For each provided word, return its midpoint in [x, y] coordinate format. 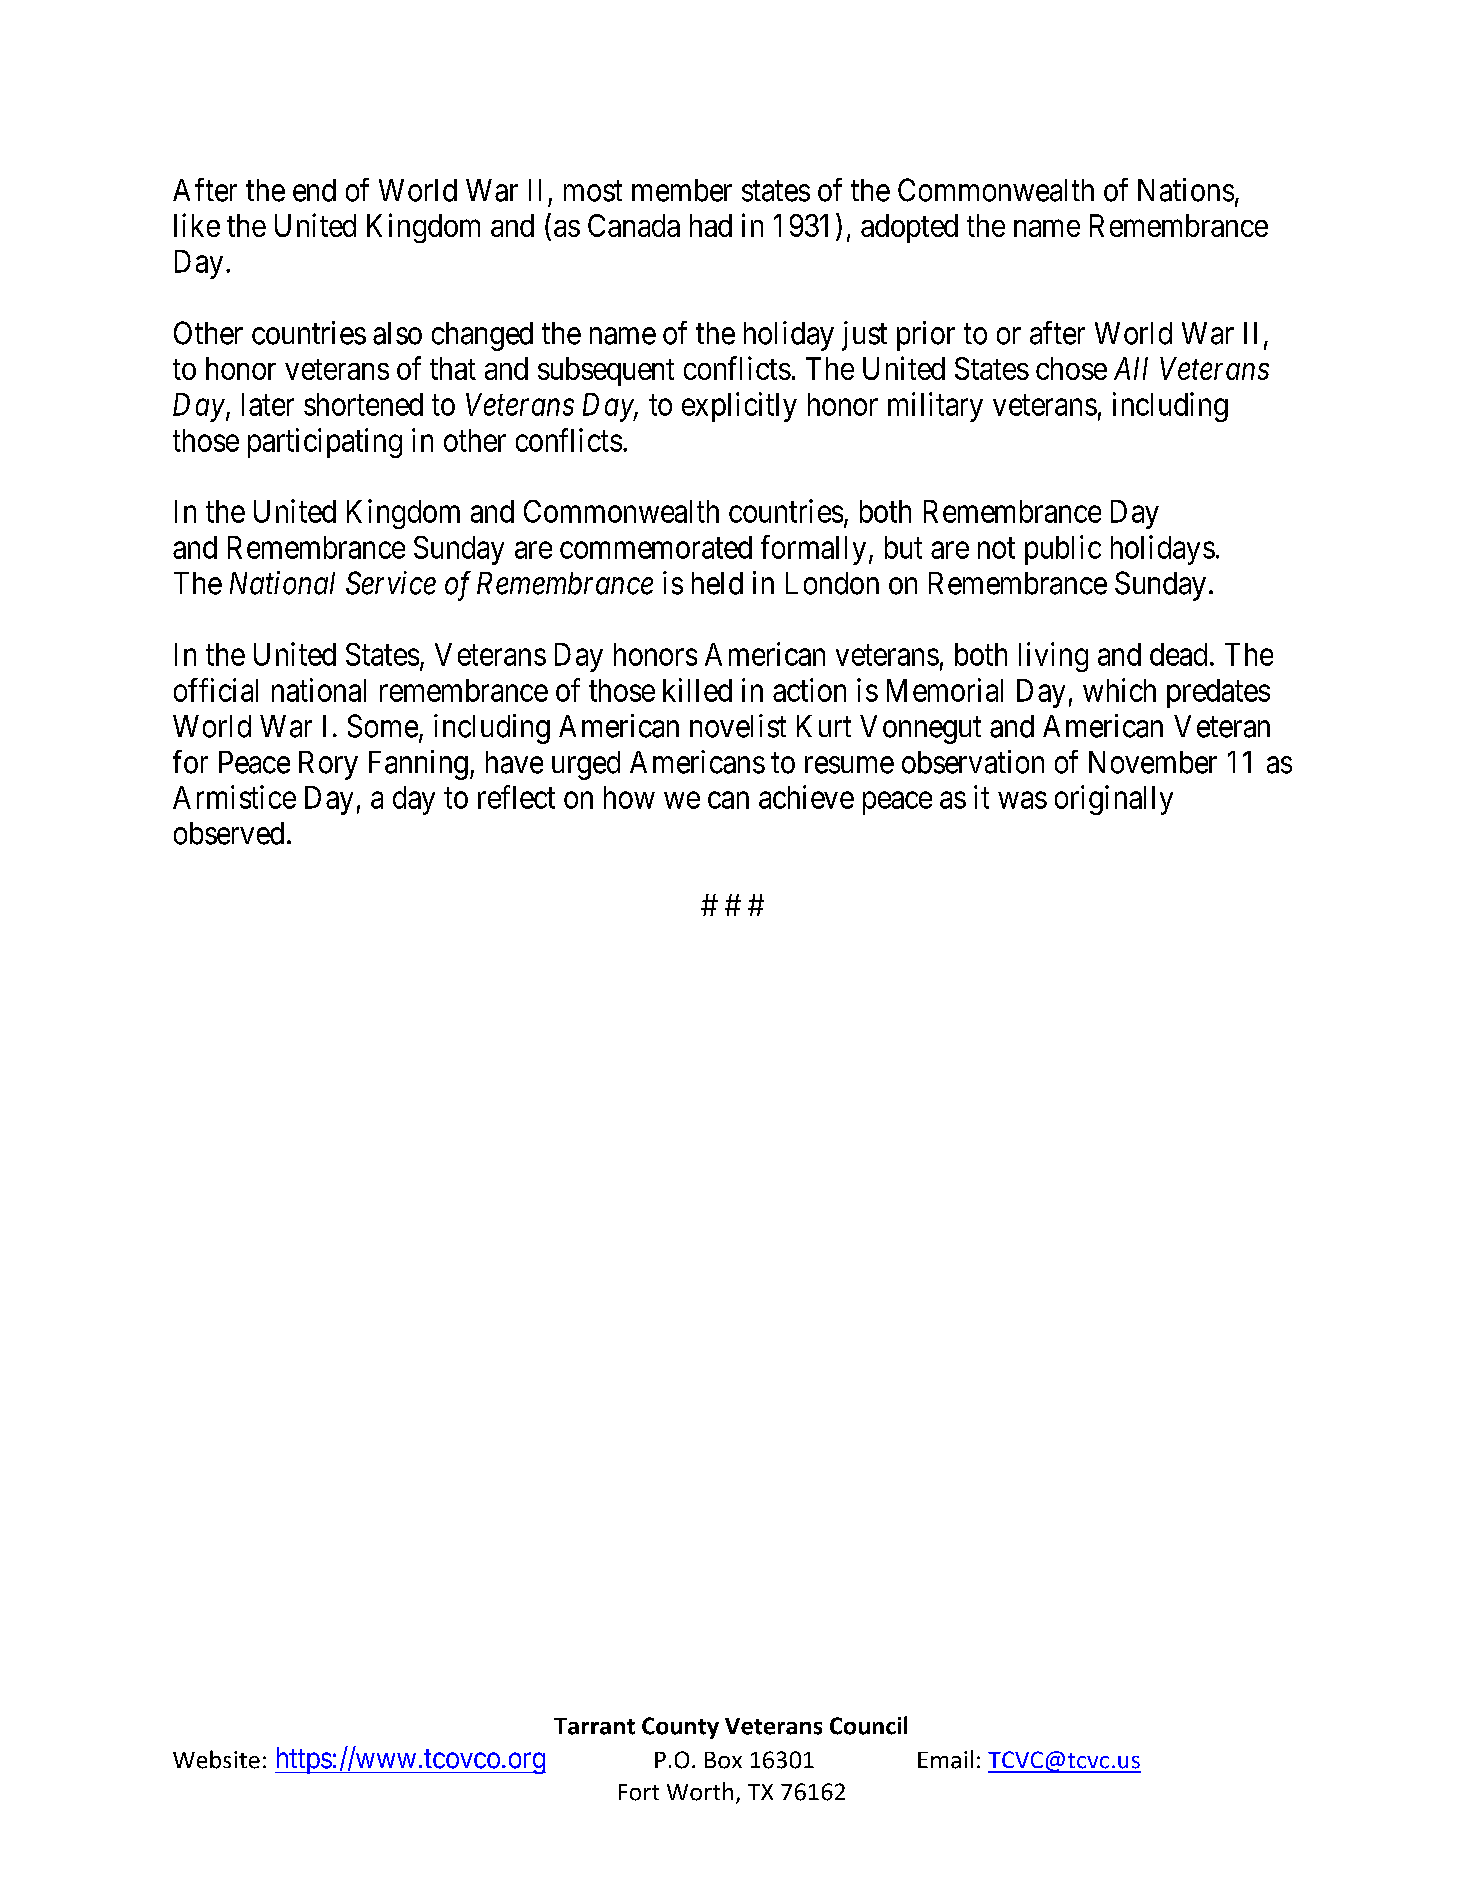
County [680, 1728]
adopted [909, 228]
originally [1114, 800]
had [711, 225]
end [314, 190]
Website [216, 1759]
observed [229, 833]
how [629, 797]
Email [945, 1759]
